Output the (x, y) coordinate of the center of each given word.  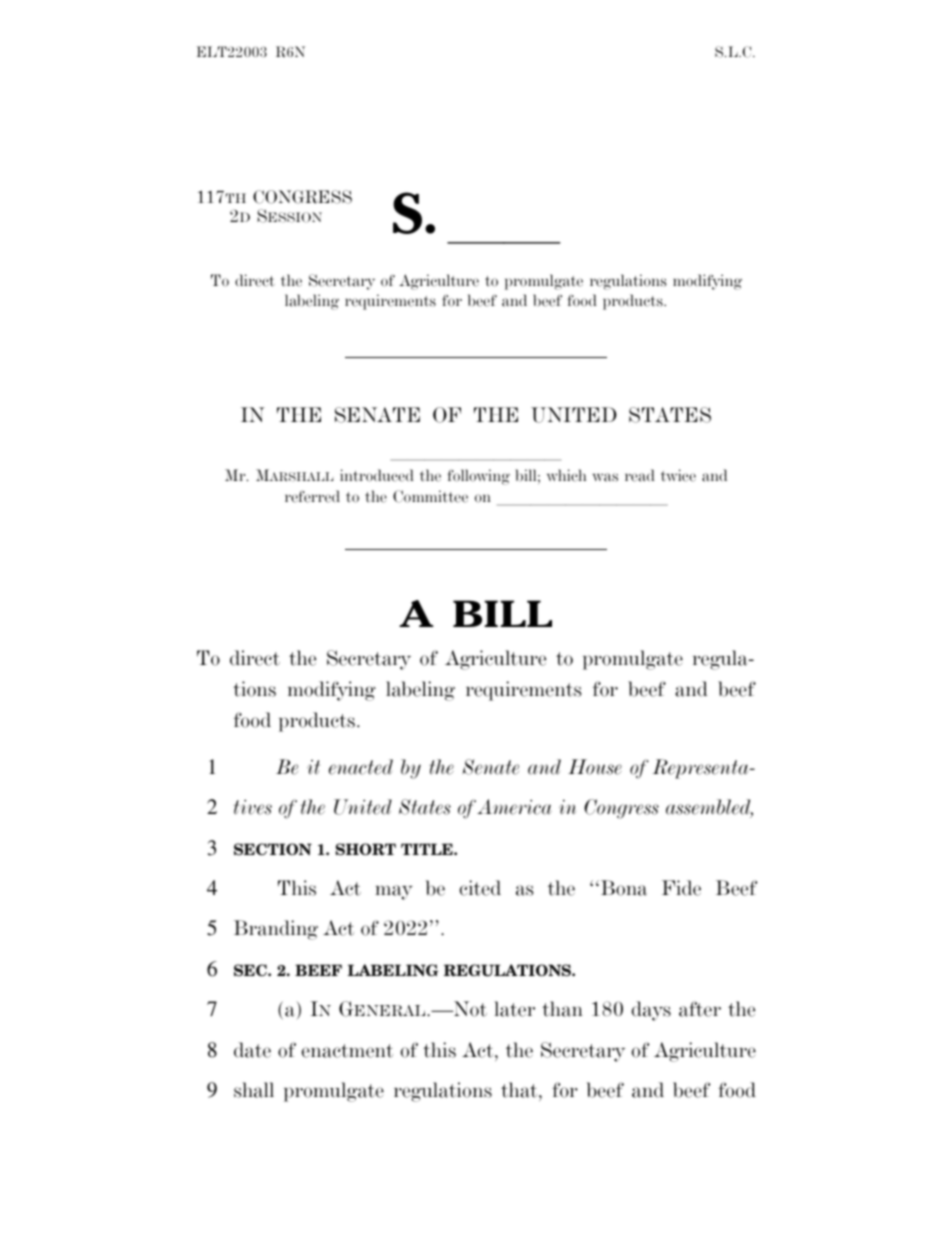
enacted (361, 767)
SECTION (273, 849)
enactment (347, 1051)
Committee (430, 496)
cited (480, 888)
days (651, 1011)
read (640, 475)
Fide (681, 888)
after (700, 1009)
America (514, 807)
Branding (276, 930)
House (595, 767)
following (478, 477)
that (520, 1091)
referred (312, 496)
